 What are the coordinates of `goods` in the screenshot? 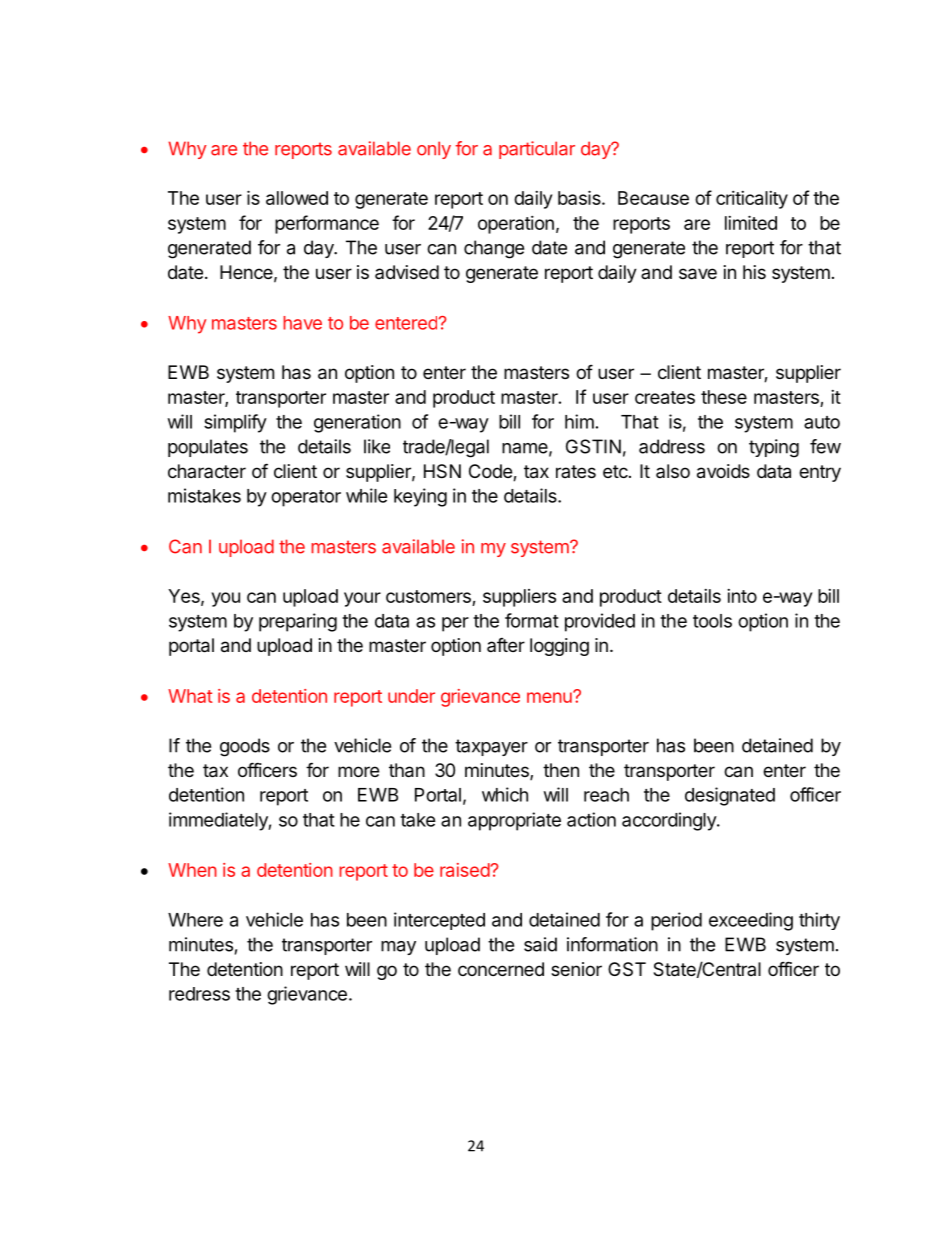 It's located at (245, 747).
